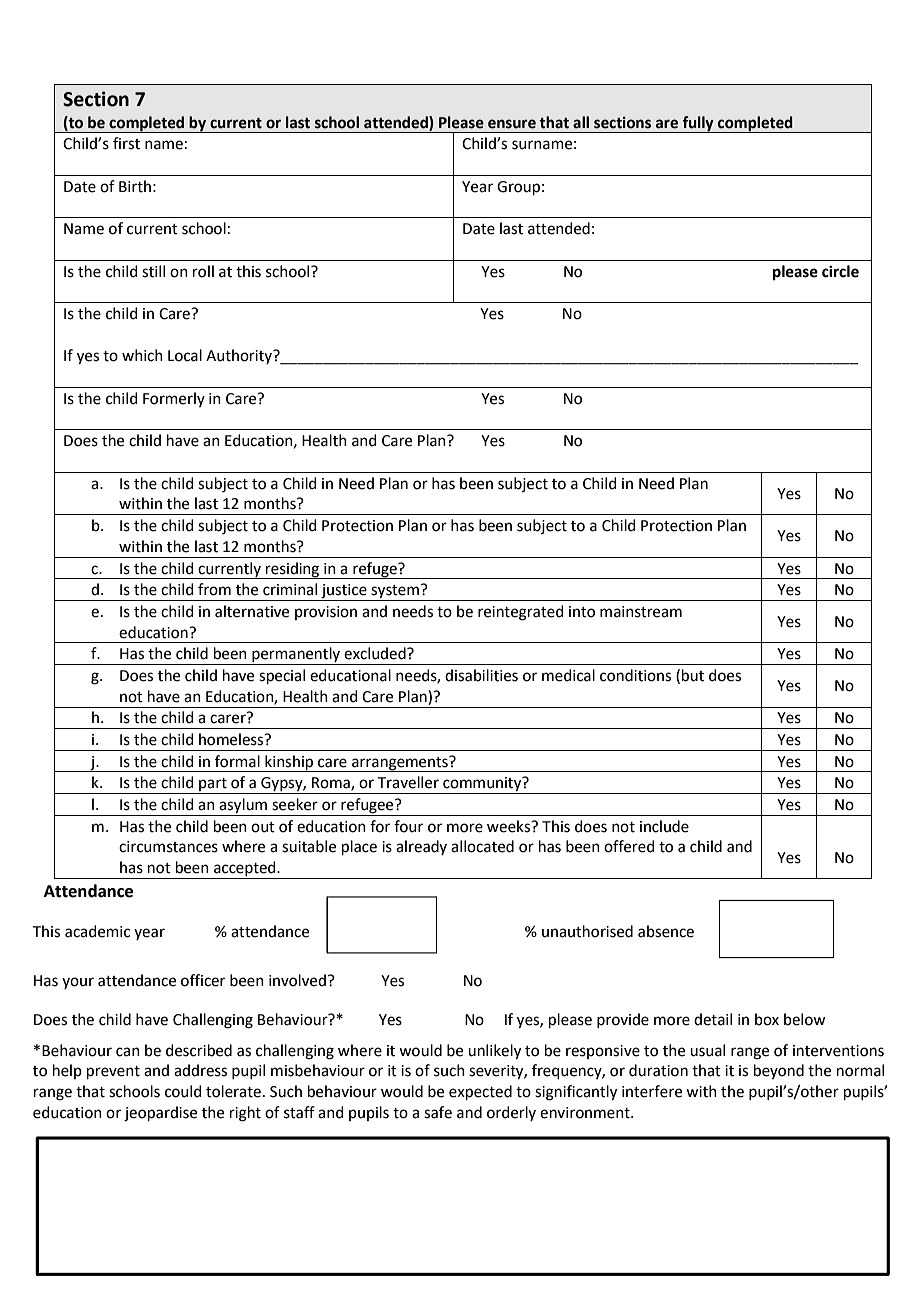  I want to click on system, so click(395, 593).
